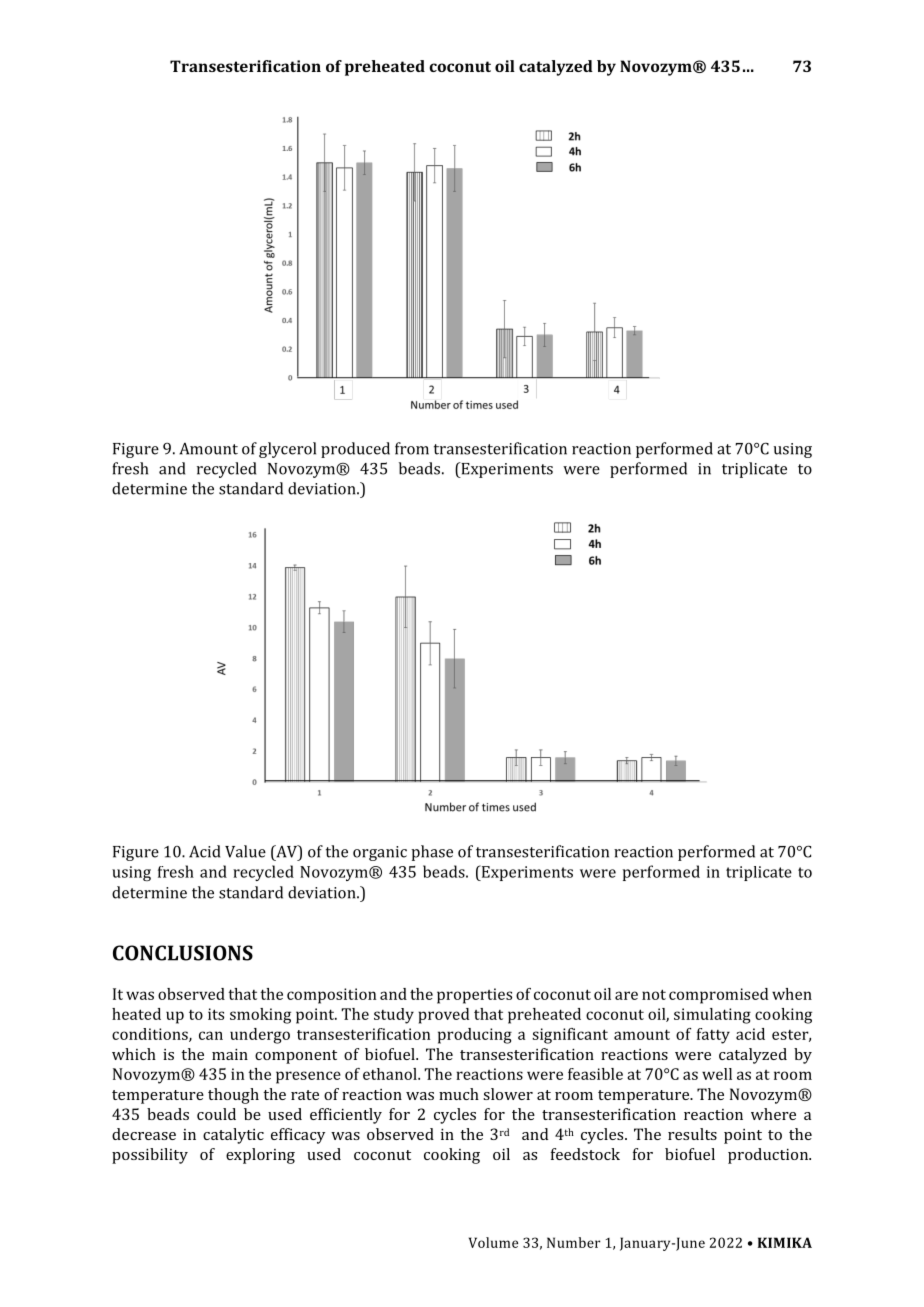 This image has width=924, height=1307. I want to click on production, so click(769, 1156).
